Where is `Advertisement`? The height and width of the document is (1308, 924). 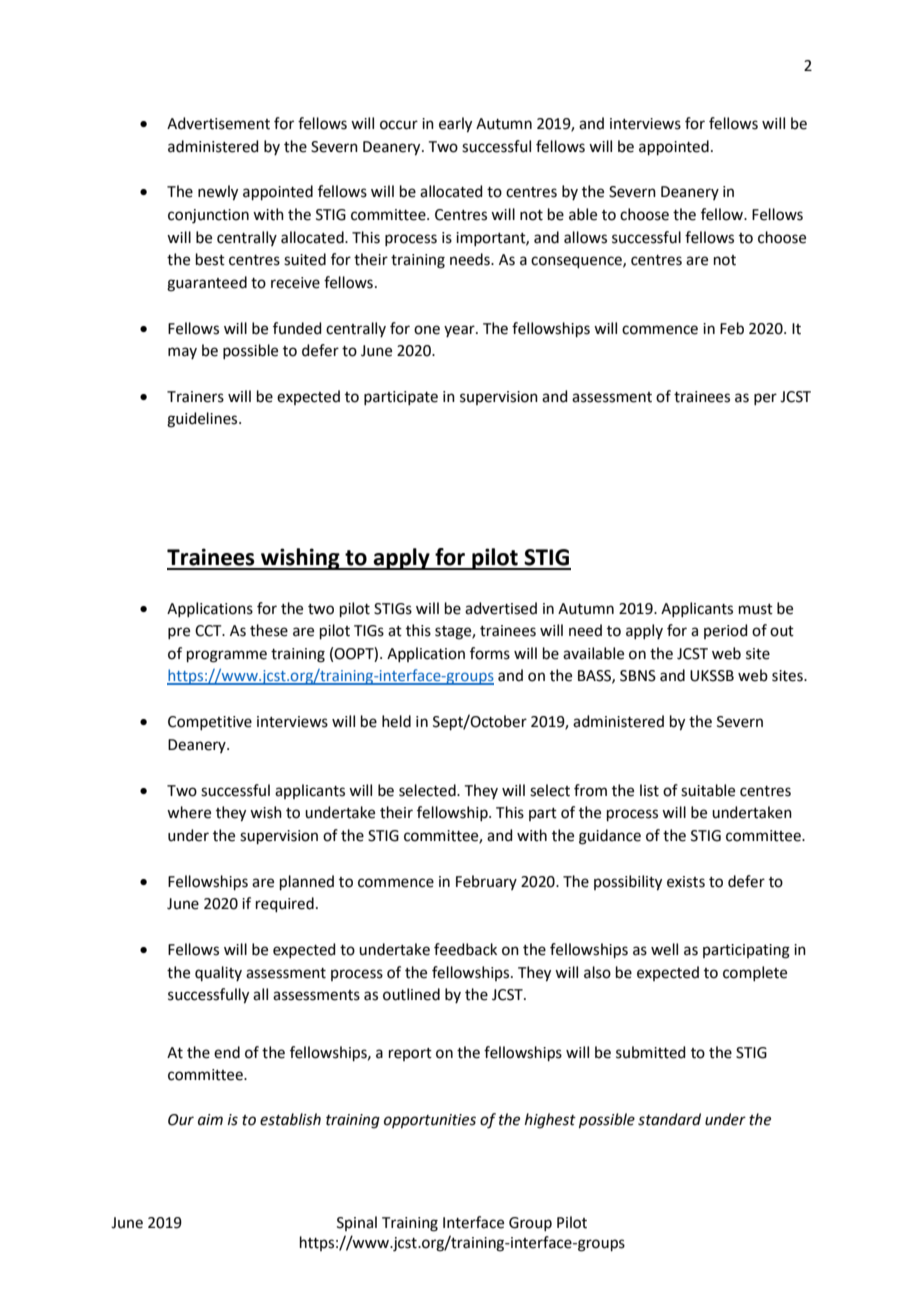
Advertisement is located at coordinates (218, 123).
